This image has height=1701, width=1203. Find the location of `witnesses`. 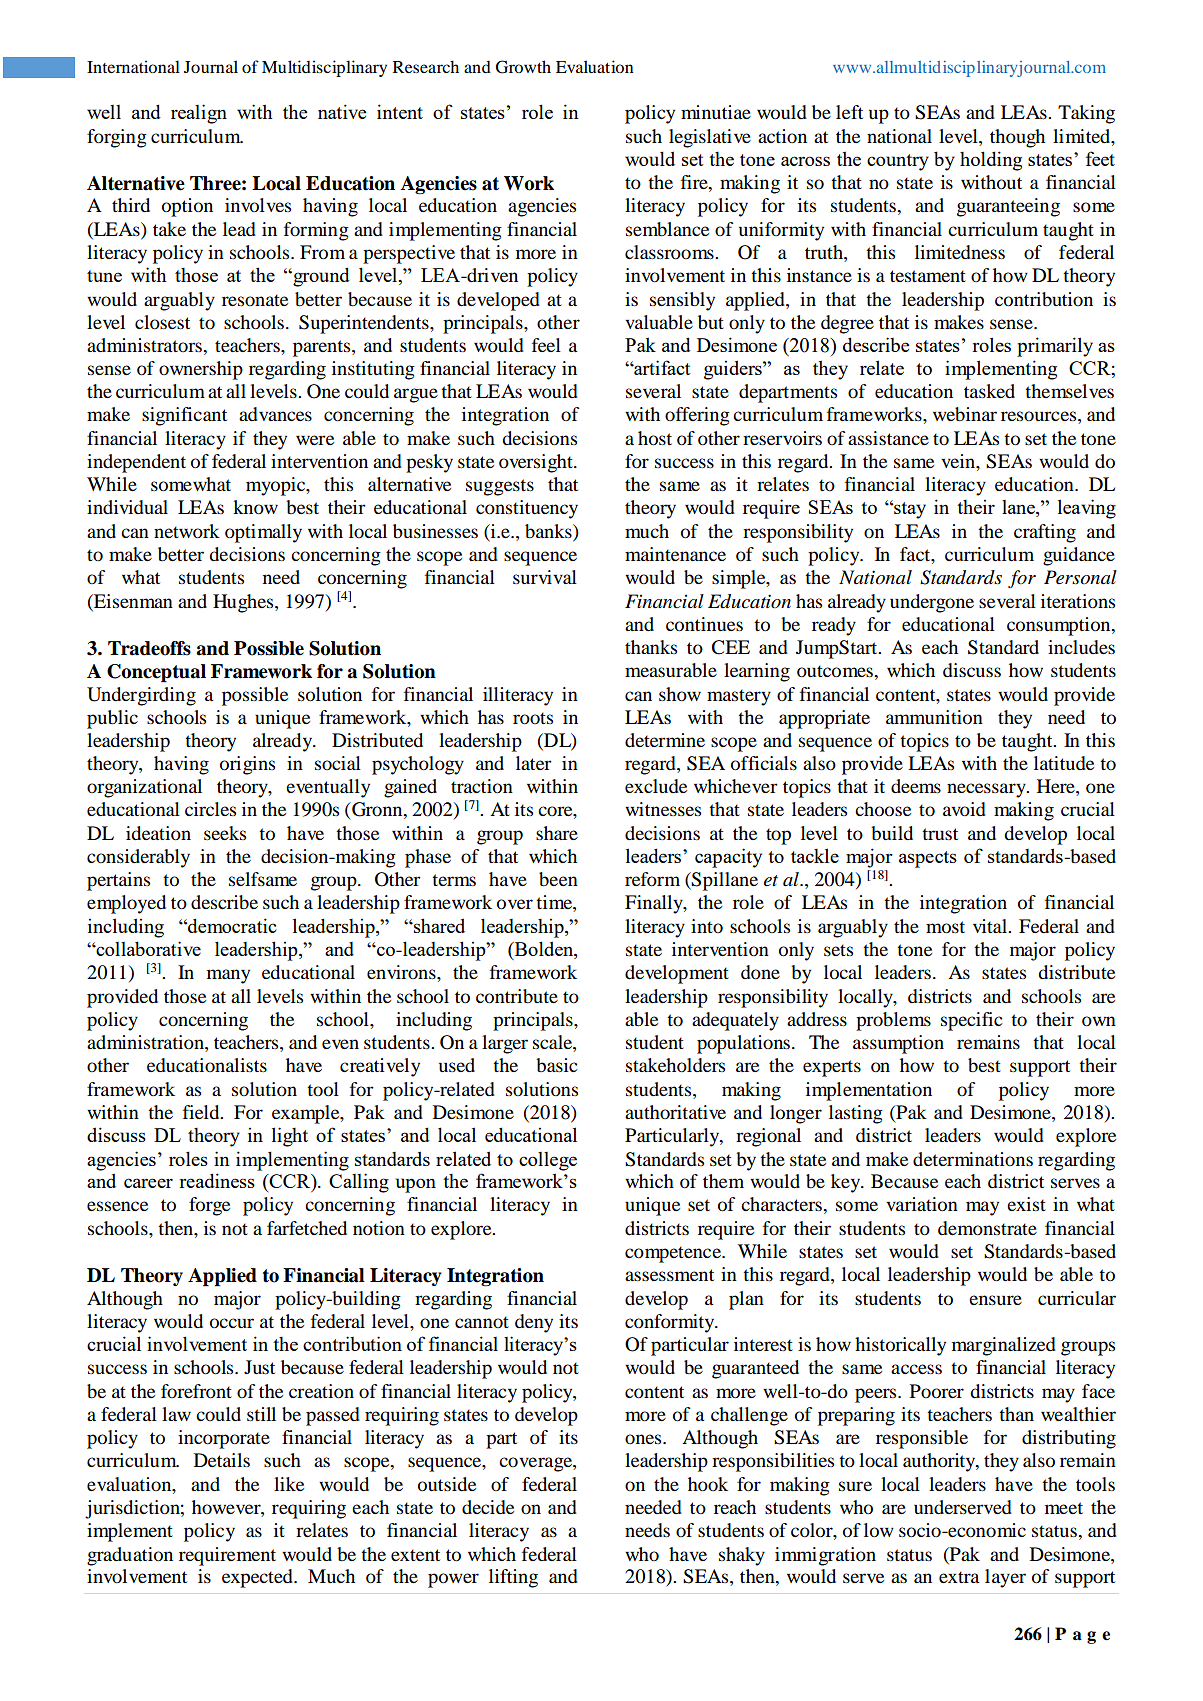

witnesses is located at coordinates (663, 809).
